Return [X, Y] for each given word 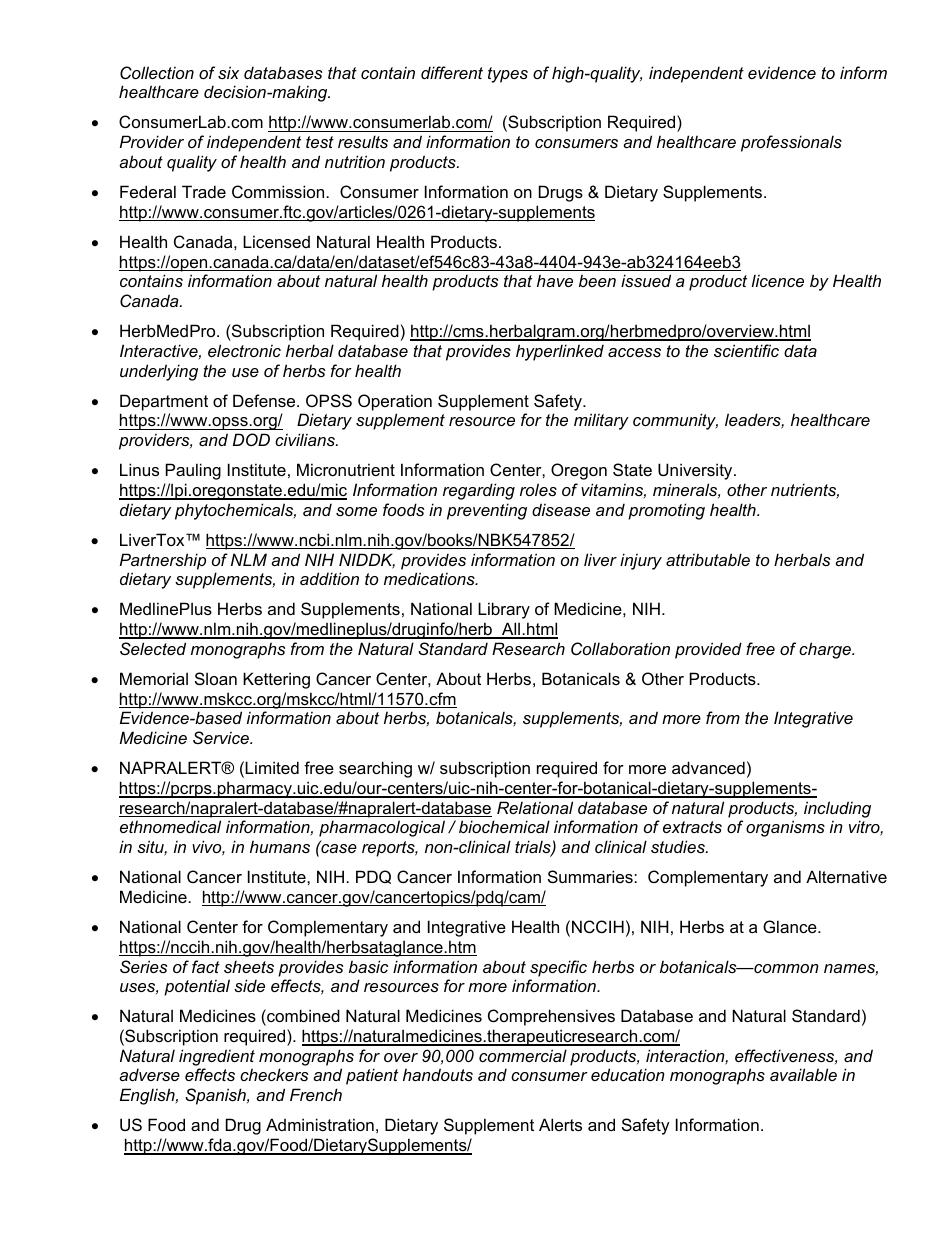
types [508, 75]
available [803, 1074]
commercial [523, 1055]
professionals [791, 143]
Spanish [216, 1096]
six [228, 72]
